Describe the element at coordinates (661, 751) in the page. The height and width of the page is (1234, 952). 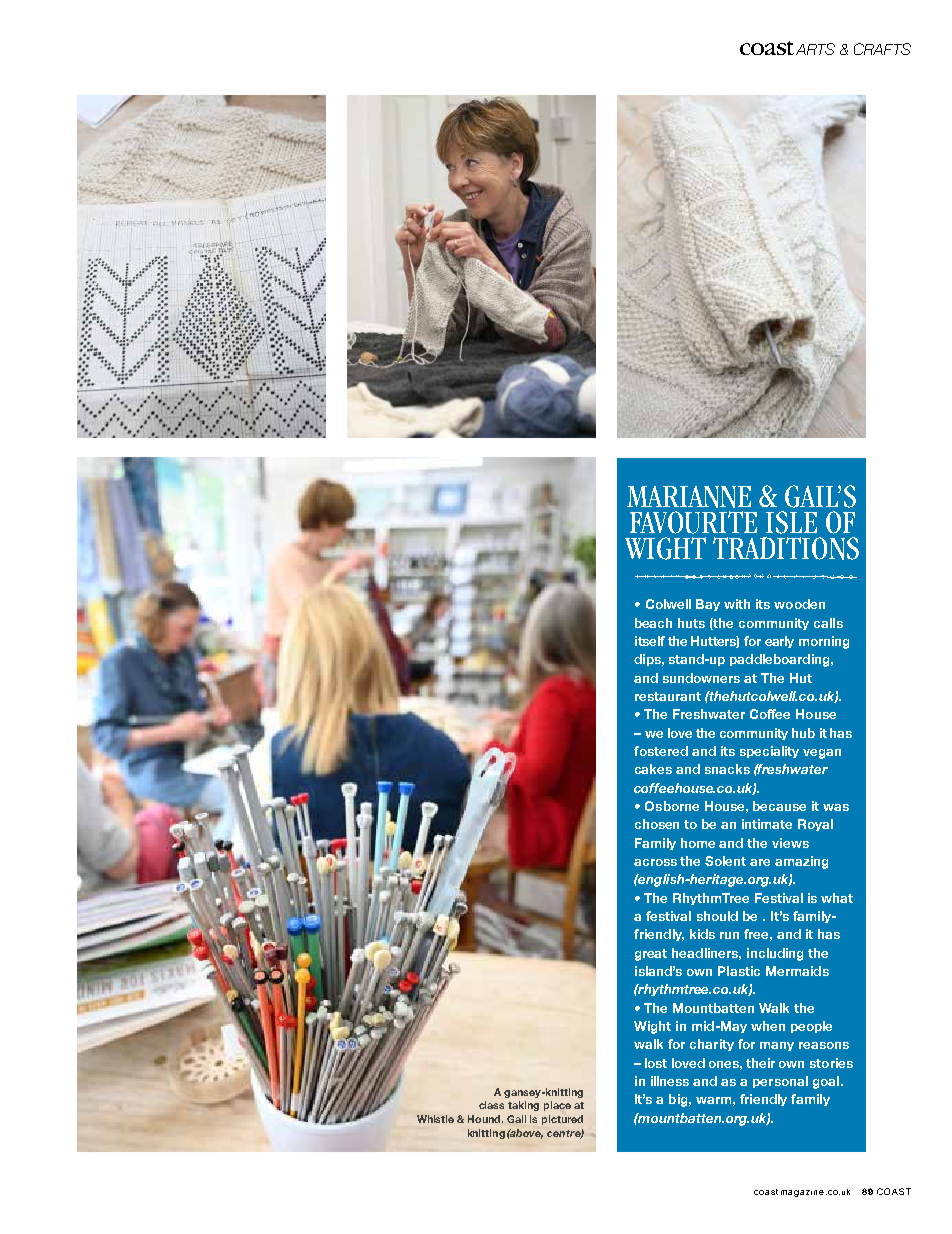
I see `fostered` at that location.
